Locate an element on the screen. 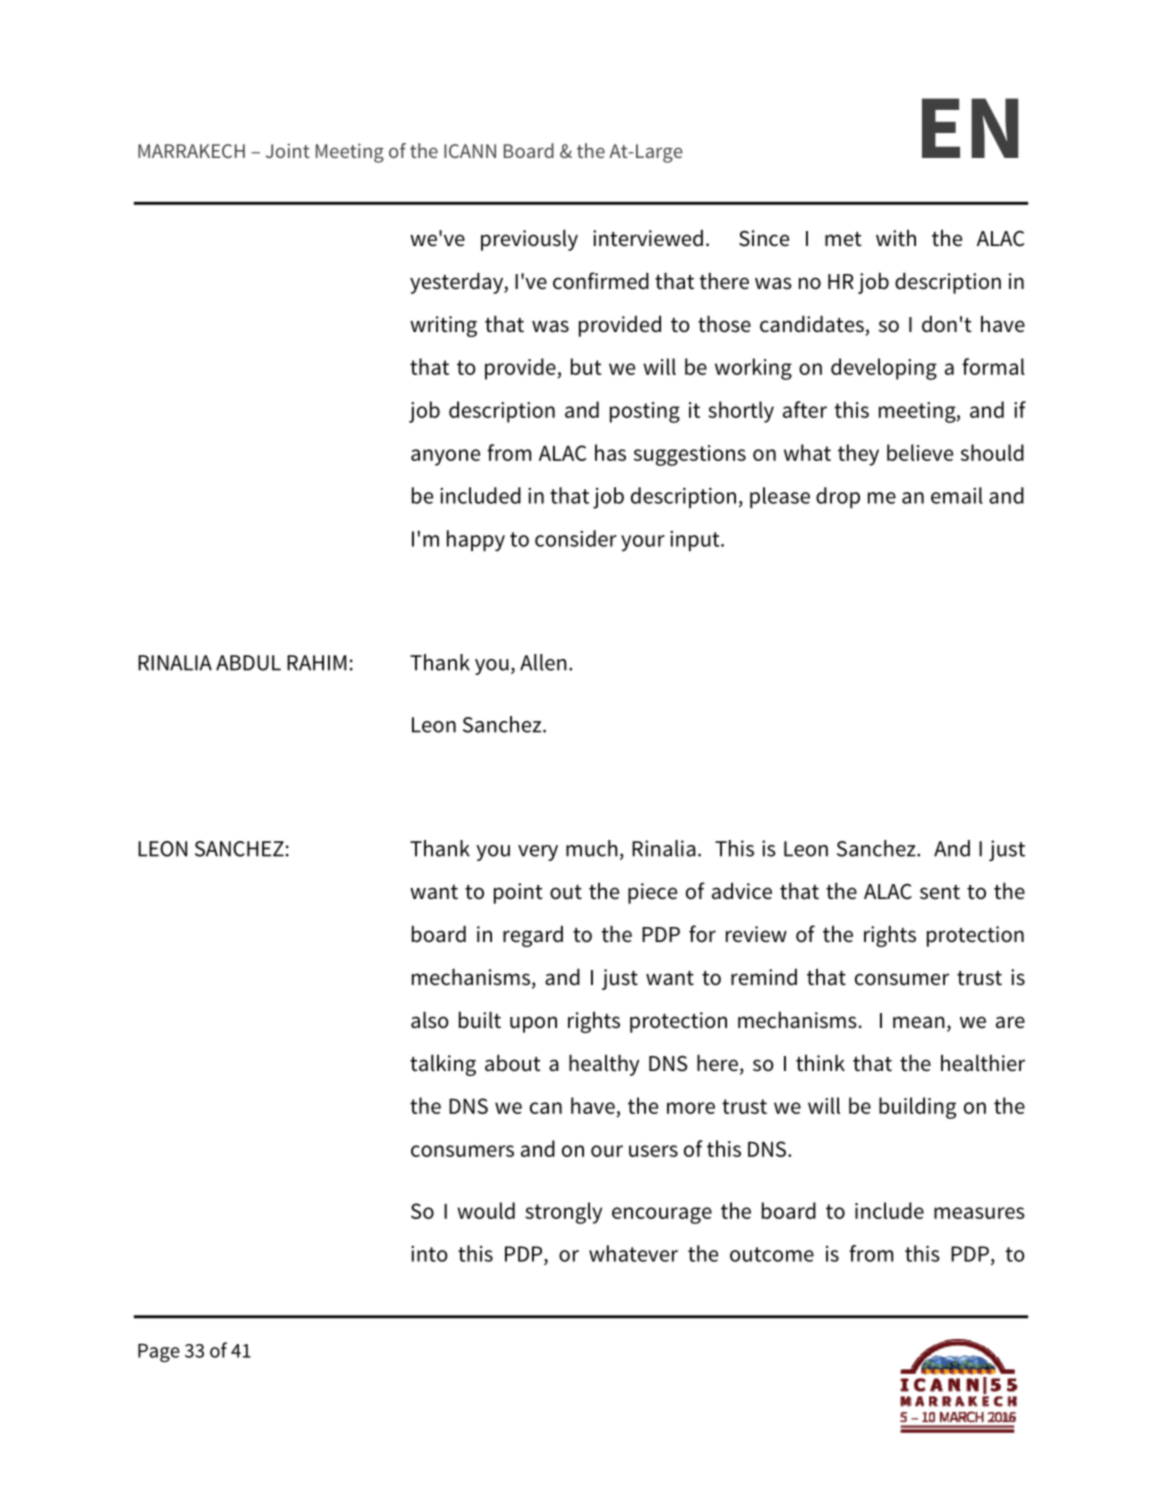 The width and height of the screenshot is (1162, 1503). Joint is located at coordinates (288, 150).
